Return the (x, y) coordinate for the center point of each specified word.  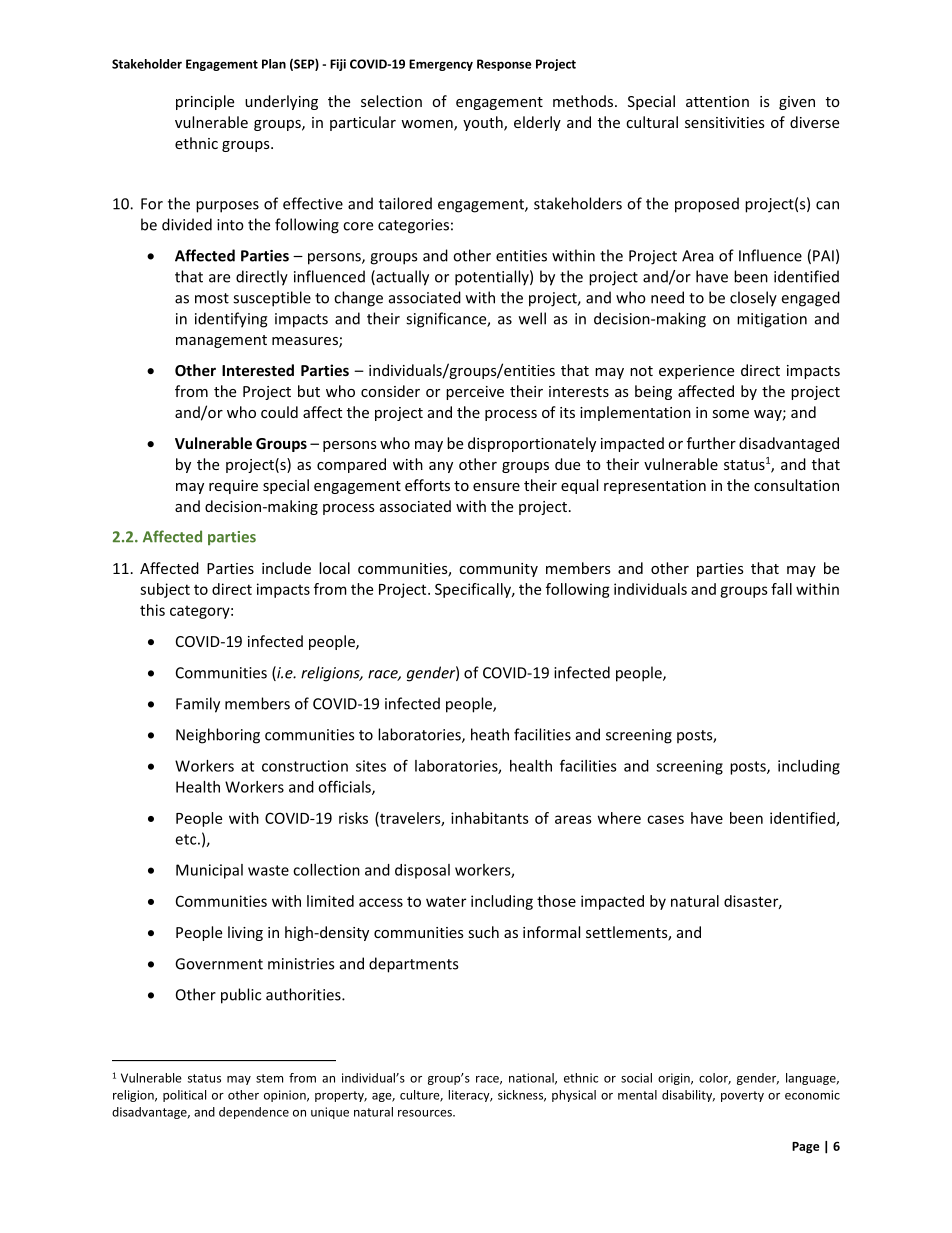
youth (484, 123)
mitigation (772, 320)
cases (665, 819)
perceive (475, 393)
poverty (742, 1096)
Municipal (209, 871)
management (221, 341)
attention (717, 101)
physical (574, 1096)
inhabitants (490, 818)
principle (205, 102)
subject (165, 590)
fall (781, 589)
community (498, 570)
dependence (254, 1113)
